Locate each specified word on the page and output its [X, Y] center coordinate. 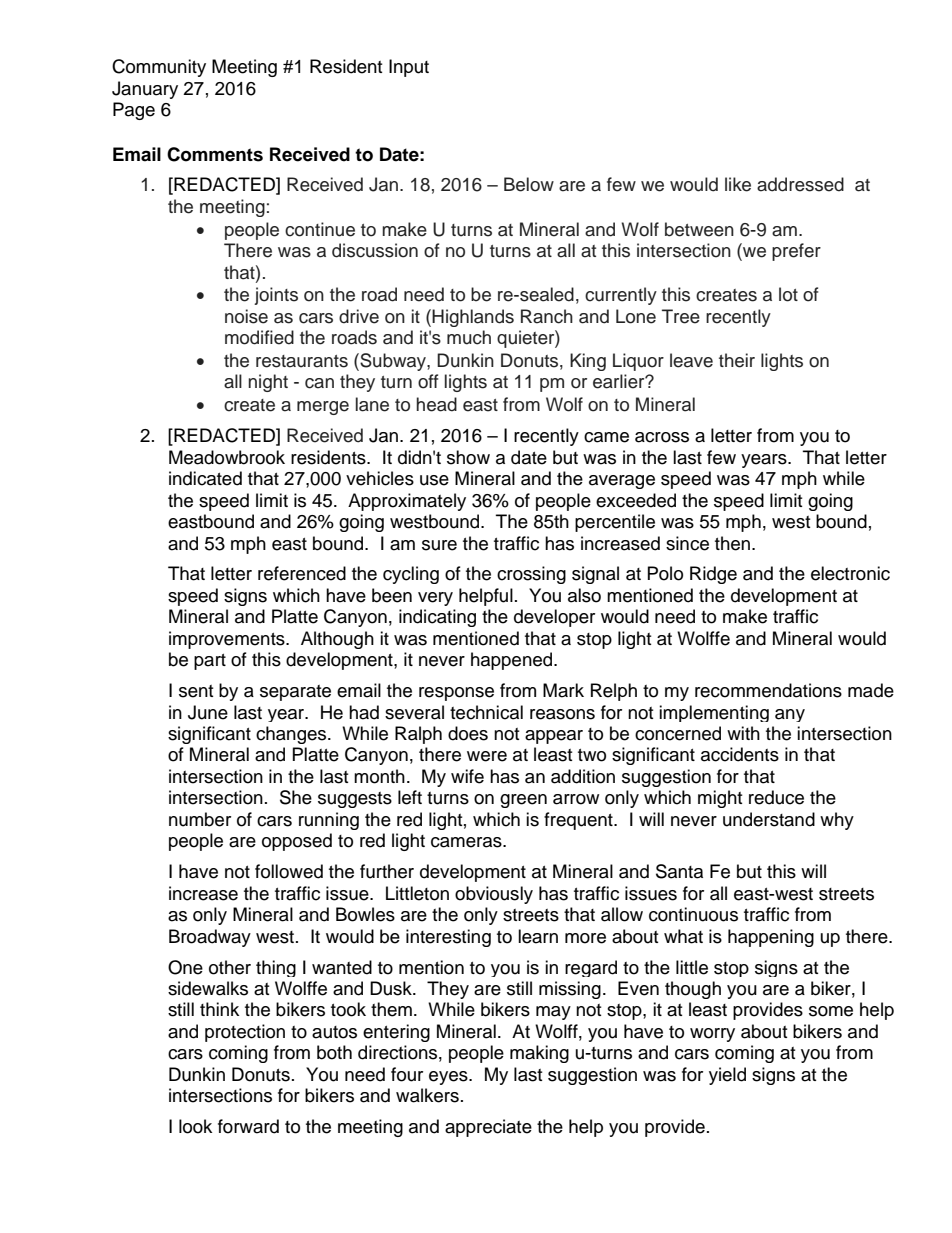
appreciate [488, 1128]
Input [409, 68]
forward [248, 1126]
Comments [215, 154]
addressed [800, 184]
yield [727, 1076]
